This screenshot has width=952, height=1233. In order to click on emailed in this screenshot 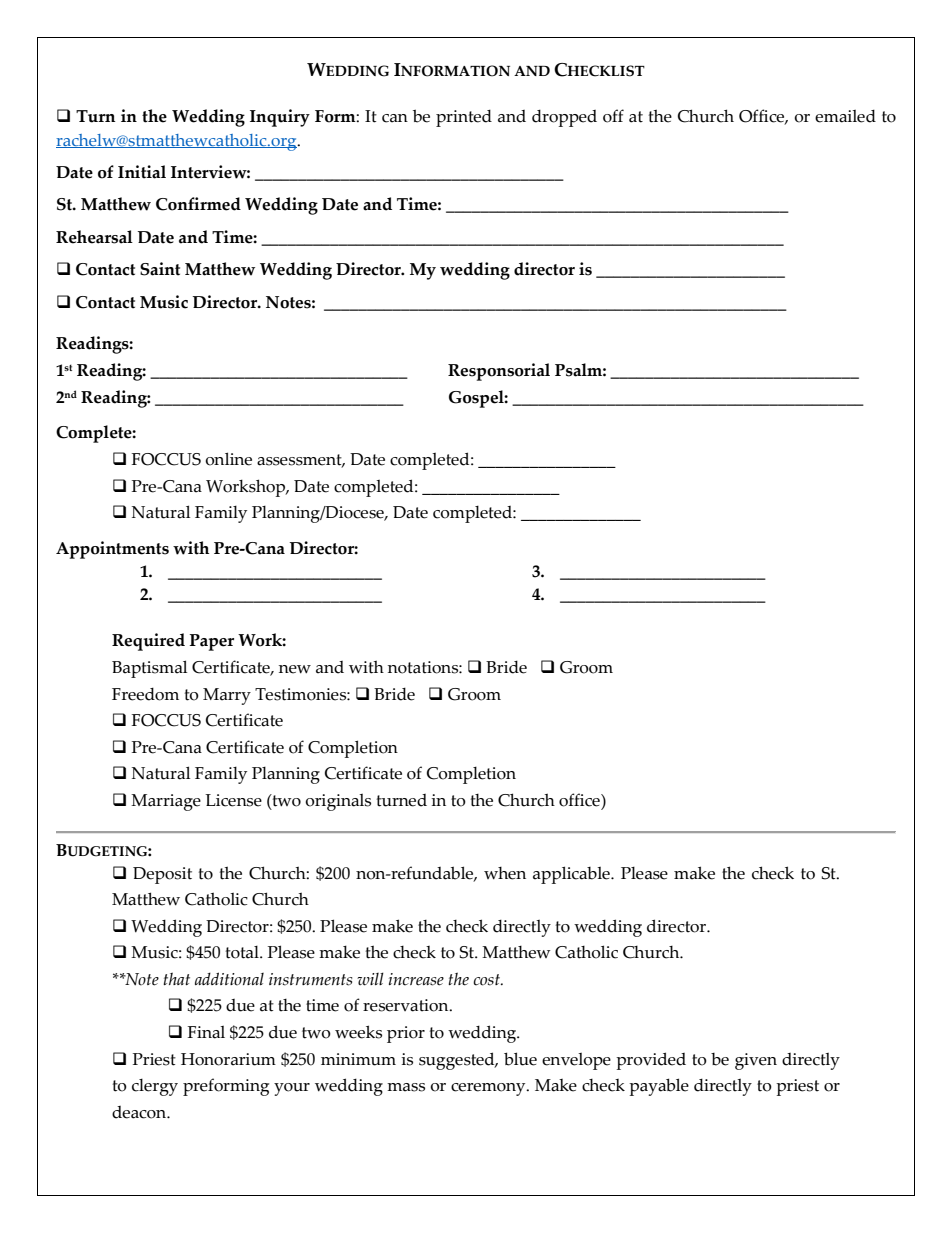, I will do `click(845, 116)`.
